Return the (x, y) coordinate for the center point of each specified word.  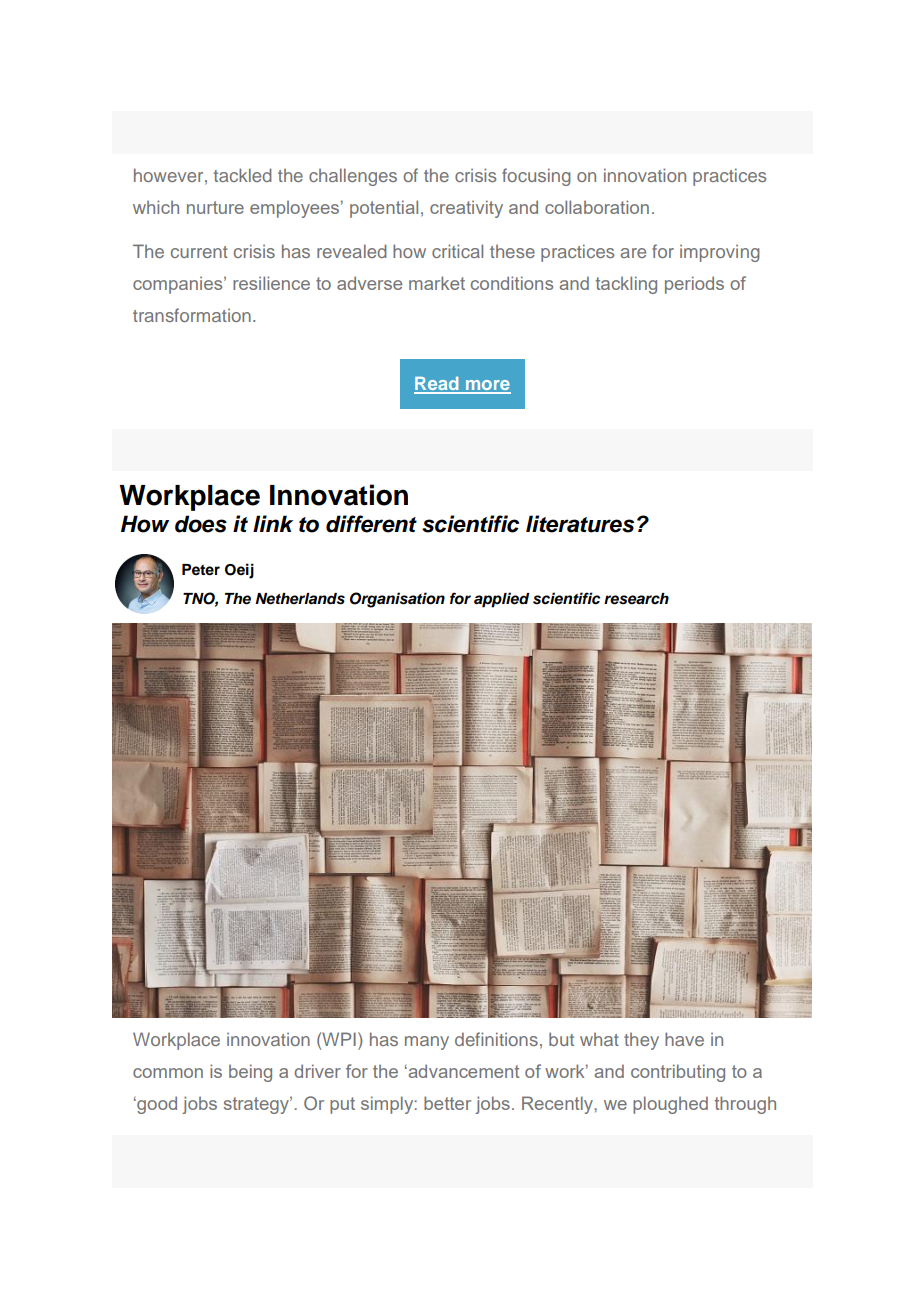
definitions (496, 1039)
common (168, 1073)
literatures (580, 524)
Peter (201, 570)
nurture (215, 207)
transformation (192, 315)
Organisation (397, 600)
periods (694, 285)
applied (502, 600)
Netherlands (300, 599)
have (684, 1039)
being (250, 1073)
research (636, 599)
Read (437, 385)
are (633, 253)
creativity (466, 209)
